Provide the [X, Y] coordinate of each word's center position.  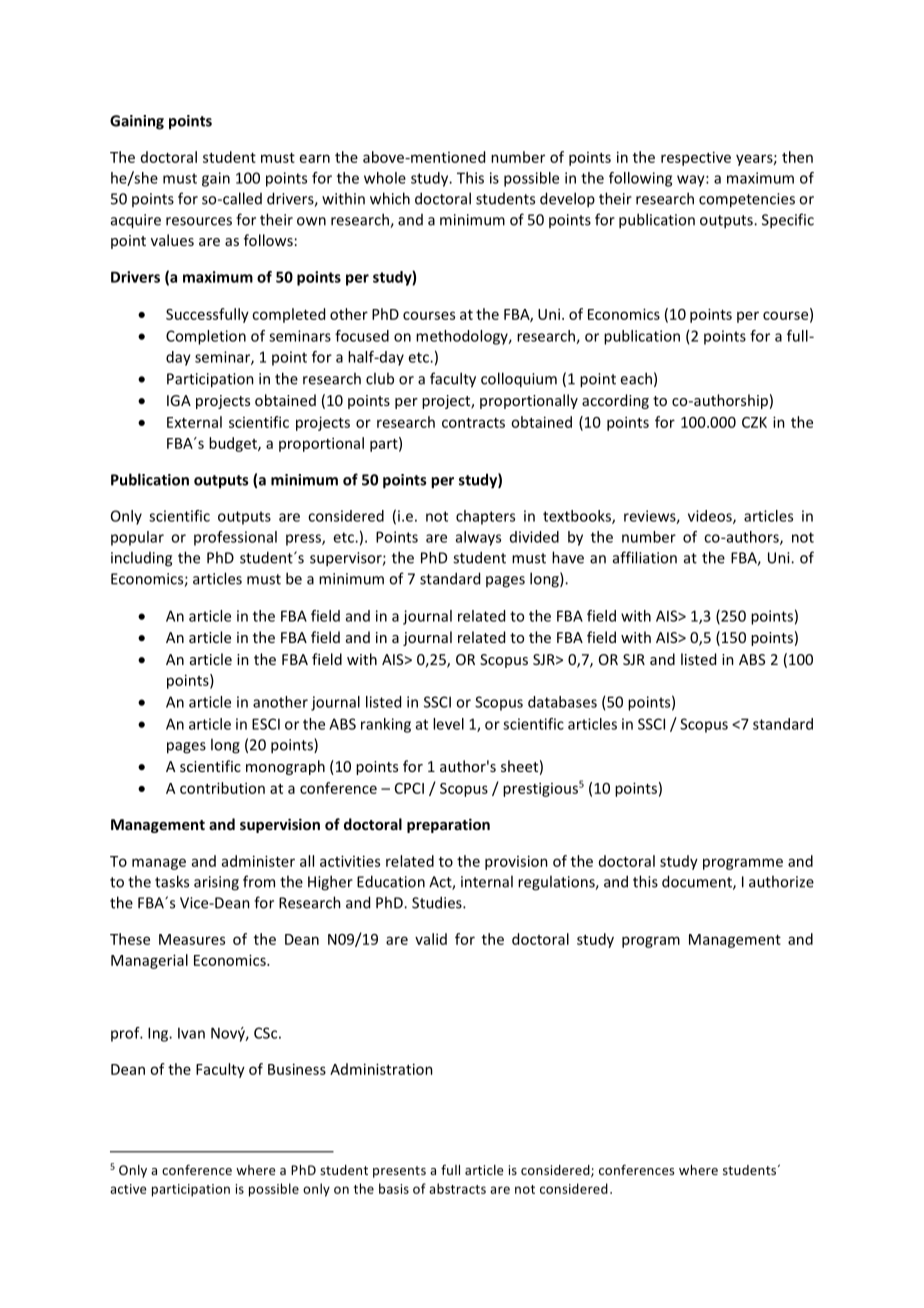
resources [199, 221]
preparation [448, 825]
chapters [485, 517]
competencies [747, 200]
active [128, 1189]
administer [258, 861]
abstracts [457, 1188]
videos [711, 517]
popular [137, 538]
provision [516, 862]
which [390, 198]
